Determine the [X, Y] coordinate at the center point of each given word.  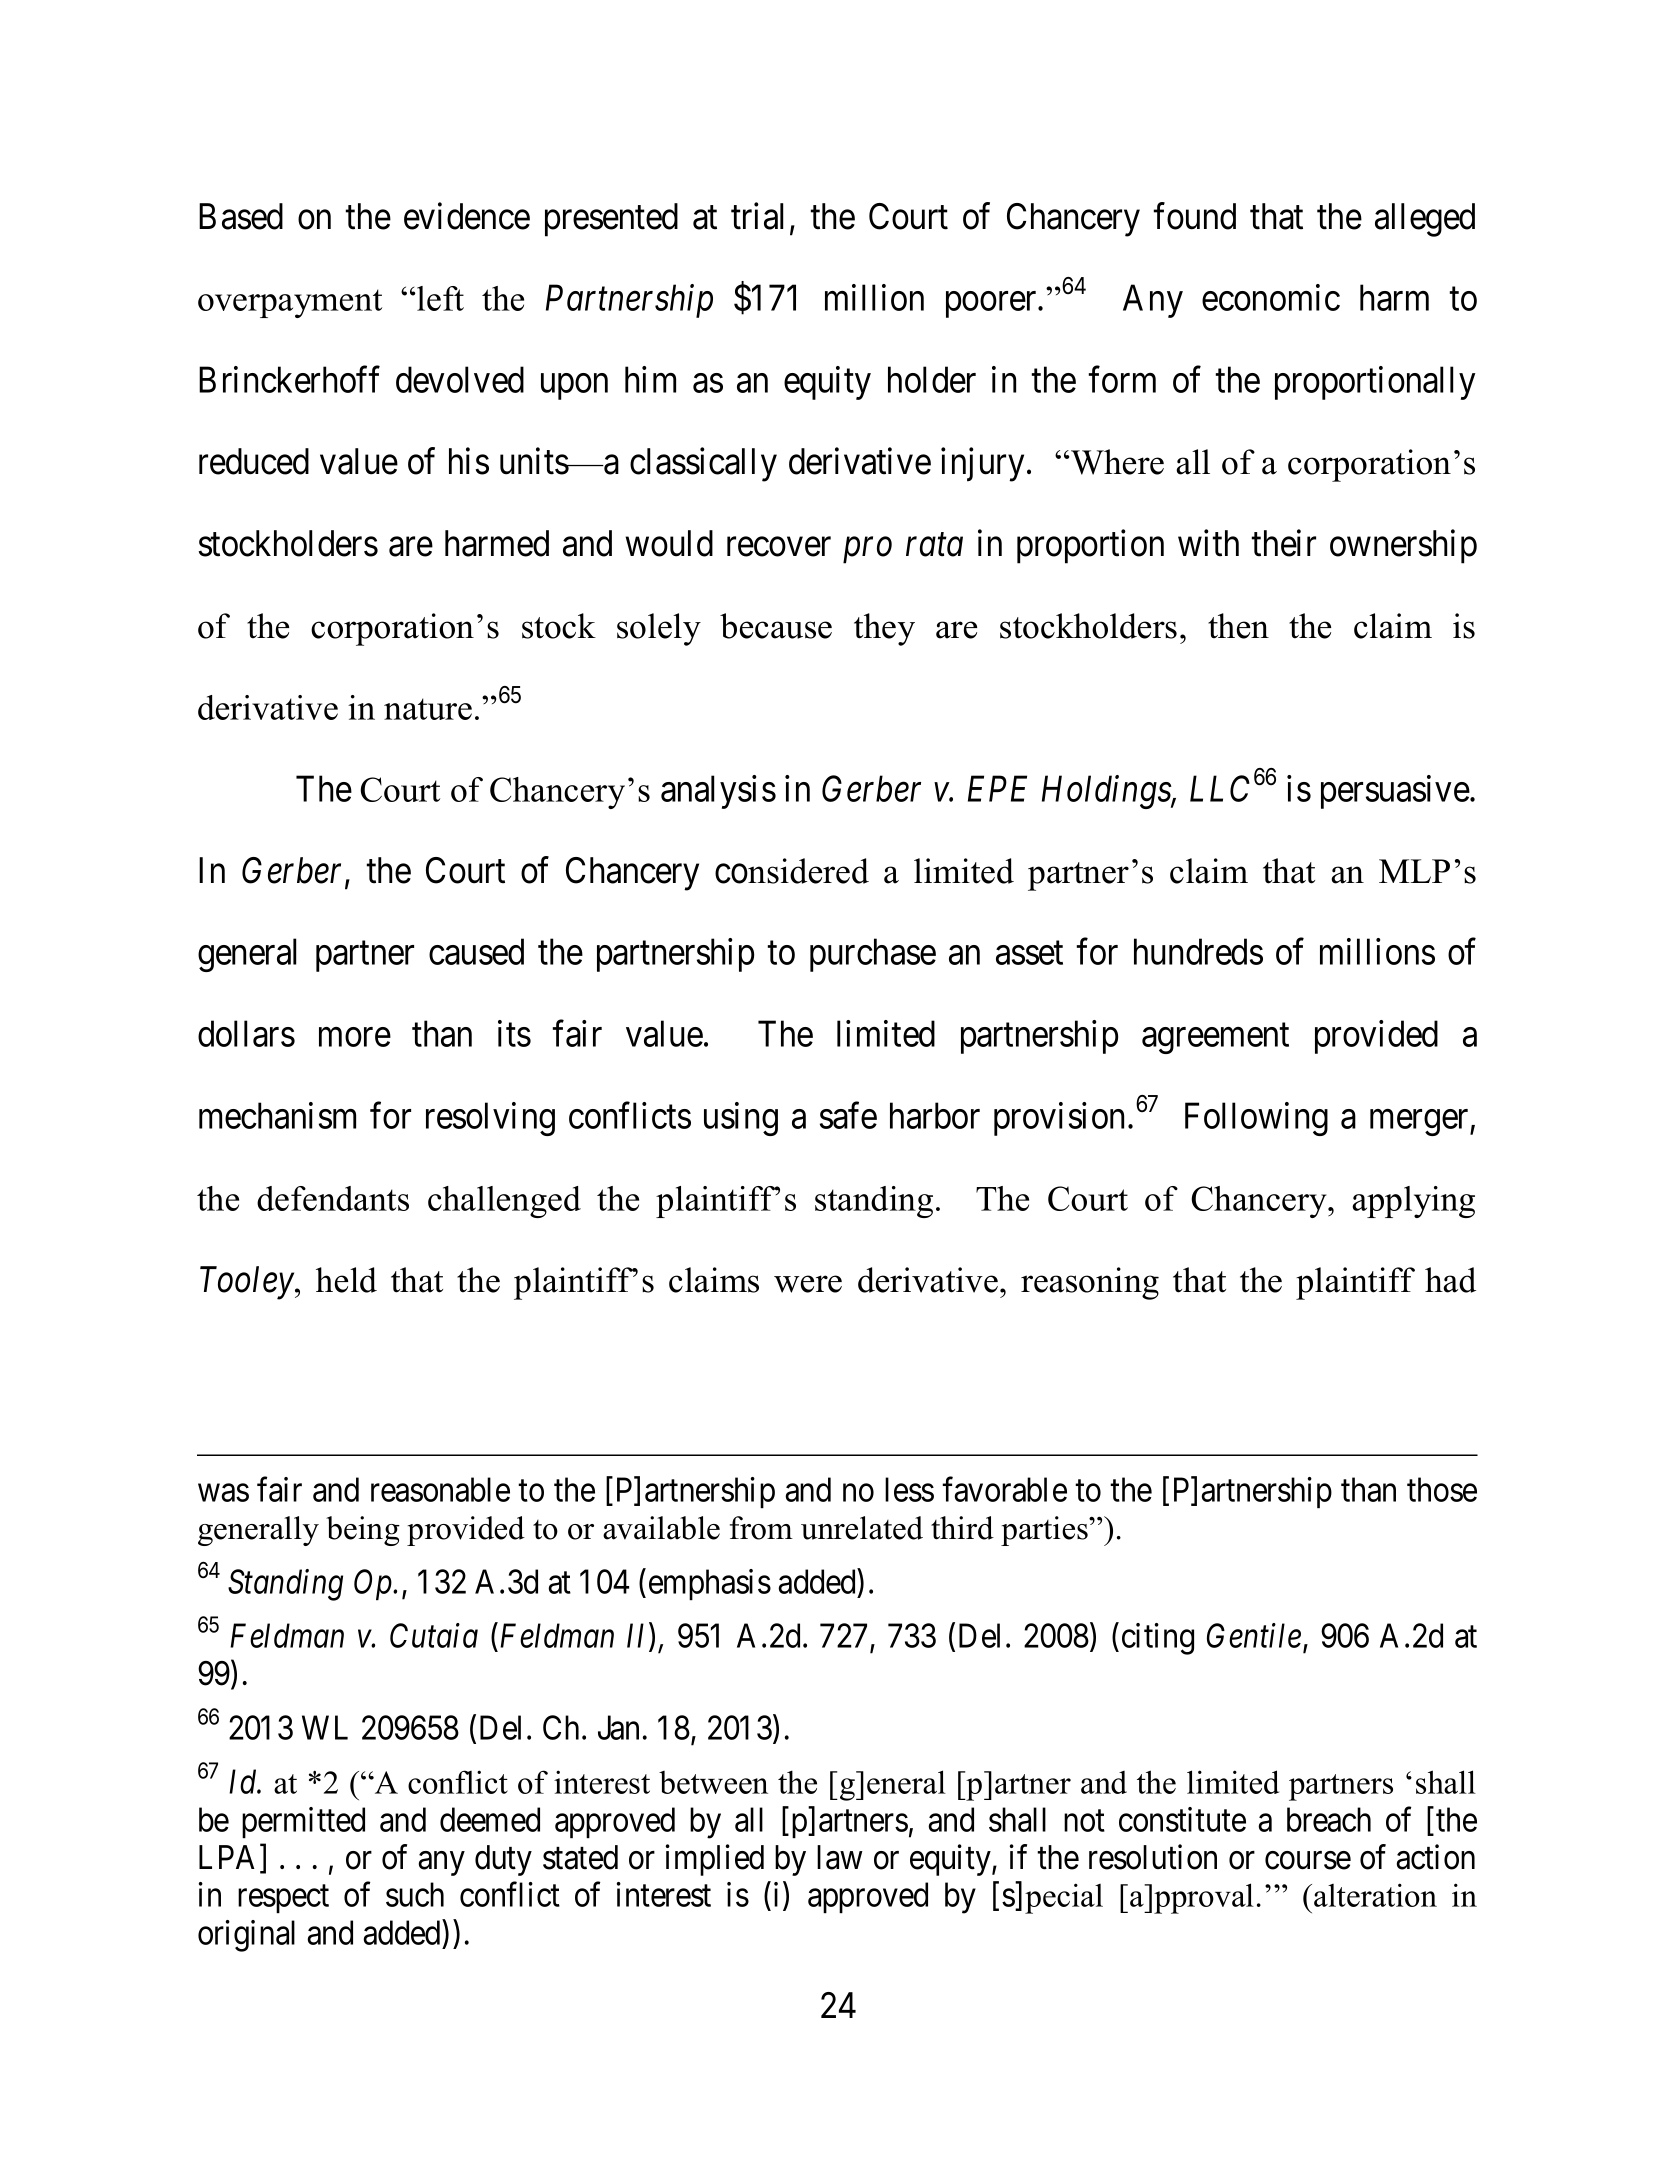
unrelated [862, 1528]
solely [659, 629]
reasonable [440, 1489]
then [1238, 626]
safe [848, 1115]
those [1442, 1489]
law [840, 1857]
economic [1271, 297]
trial [757, 216]
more [355, 1037]
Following [1256, 1119]
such [415, 1894]
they [884, 629]
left [440, 298]
